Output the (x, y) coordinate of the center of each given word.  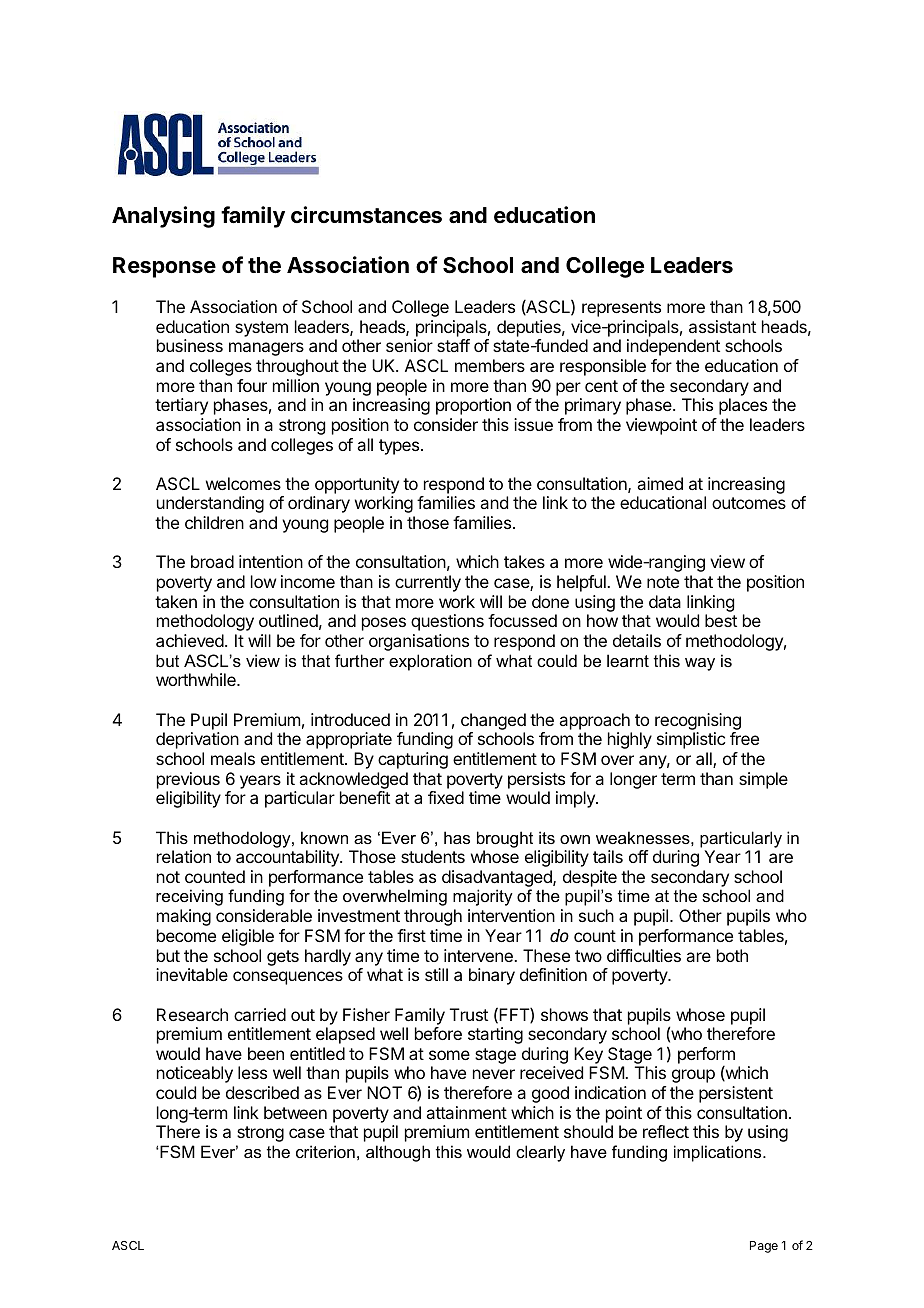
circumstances (366, 215)
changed (493, 721)
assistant (722, 326)
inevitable (192, 974)
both (732, 955)
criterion (325, 1151)
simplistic (691, 740)
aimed (660, 483)
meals (233, 758)
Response (164, 267)
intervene (479, 955)
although (398, 1153)
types (399, 447)
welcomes (243, 483)
